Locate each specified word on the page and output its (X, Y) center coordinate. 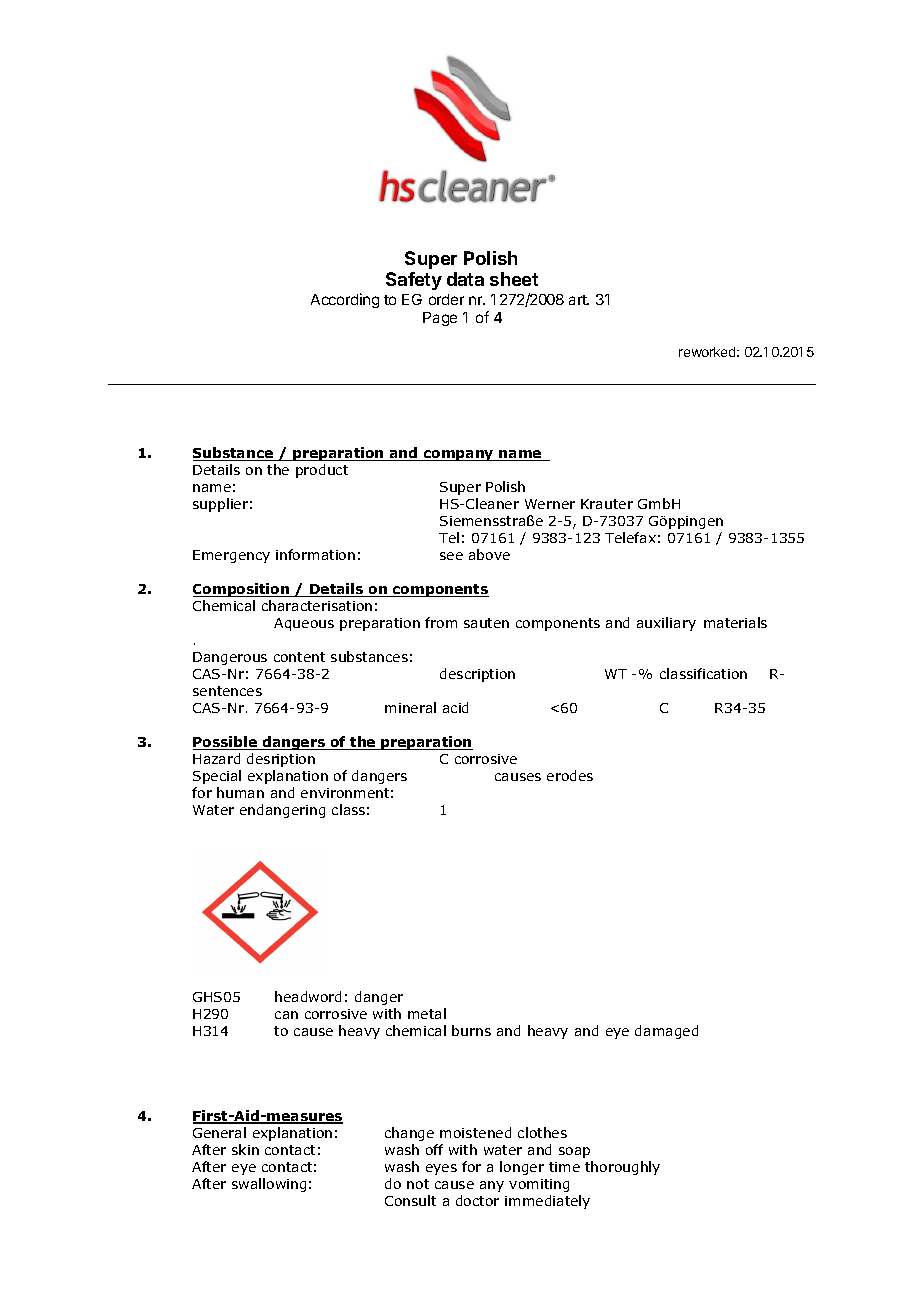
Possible (226, 743)
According (345, 300)
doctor (477, 1200)
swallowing (269, 1185)
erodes (570, 775)
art (579, 300)
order (446, 299)
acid (455, 707)
